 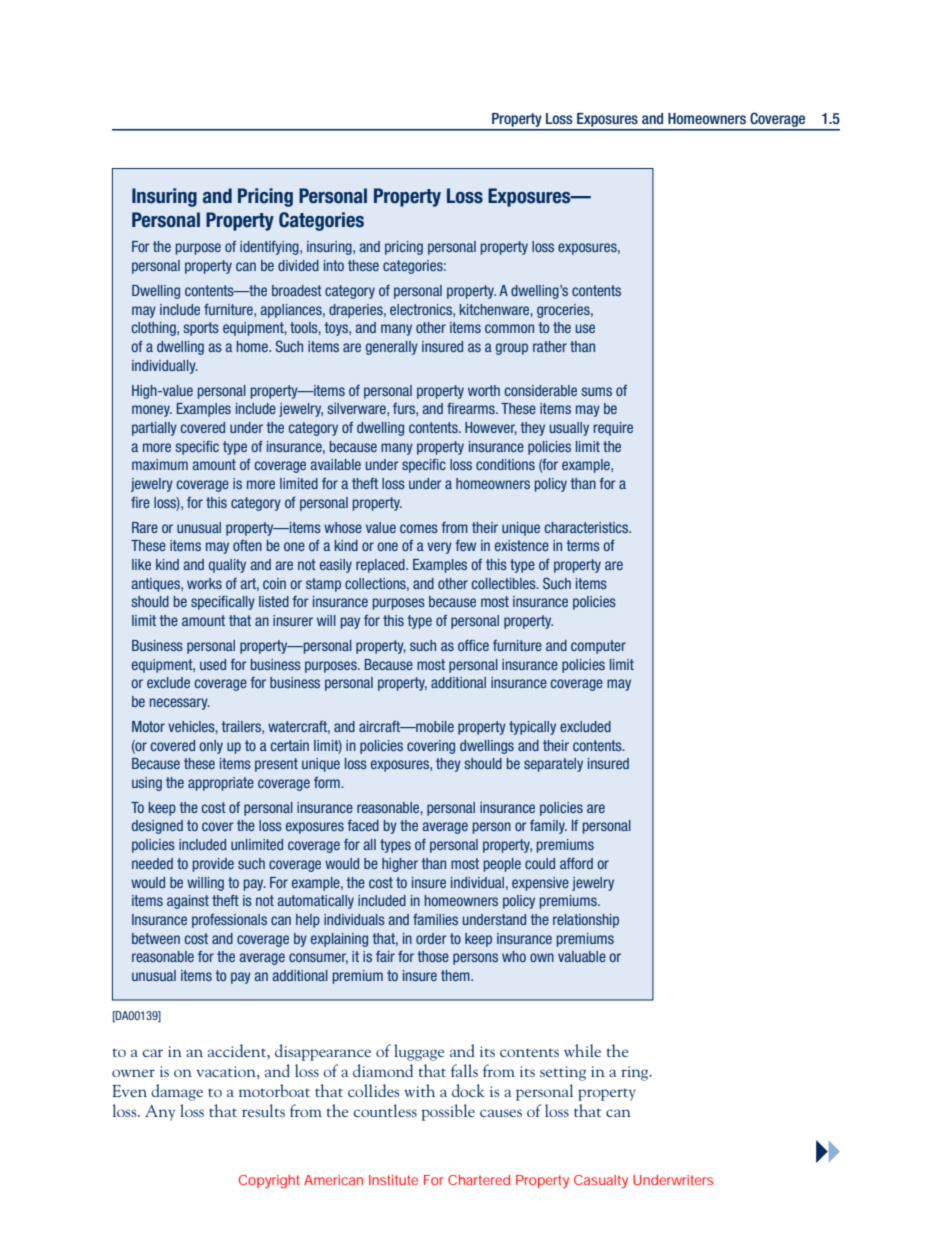 What do you see at coordinates (363, 825) in the screenshot?
I see `faced` at bounding box center [363, 825].
